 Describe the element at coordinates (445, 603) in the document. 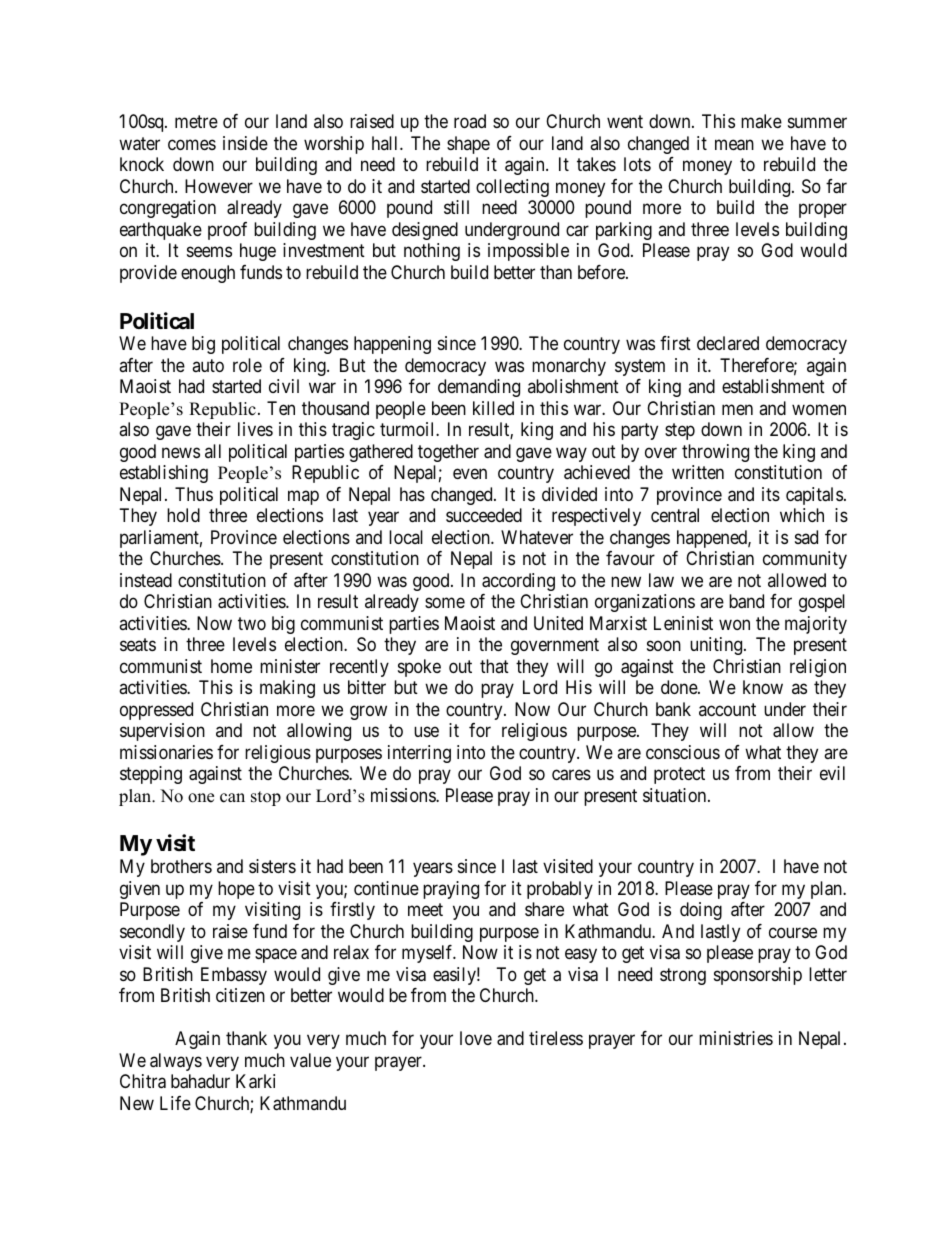

I see `some` at that location.
